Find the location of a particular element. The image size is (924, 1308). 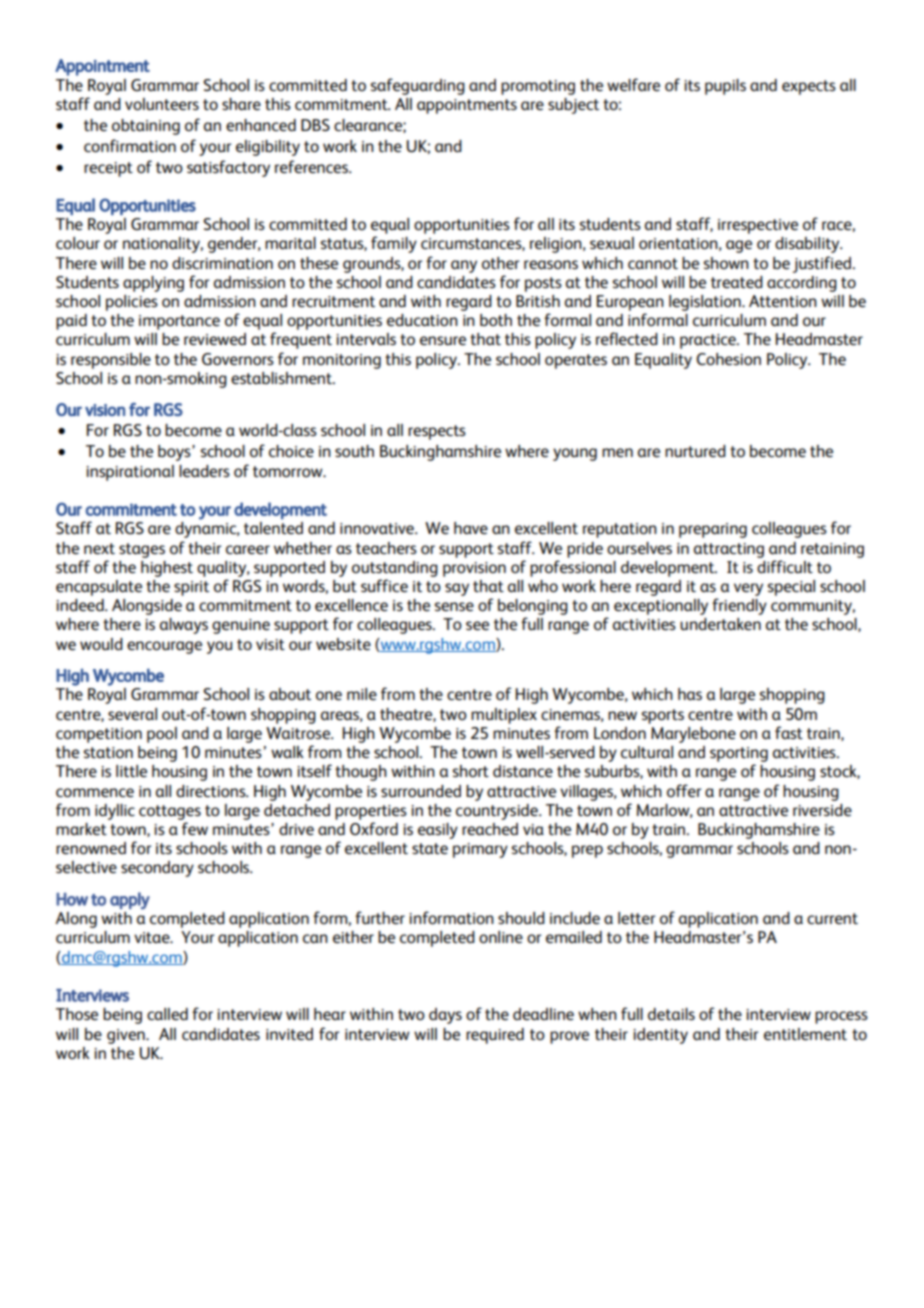

entitlement is located at coordinates (805, 1034).
